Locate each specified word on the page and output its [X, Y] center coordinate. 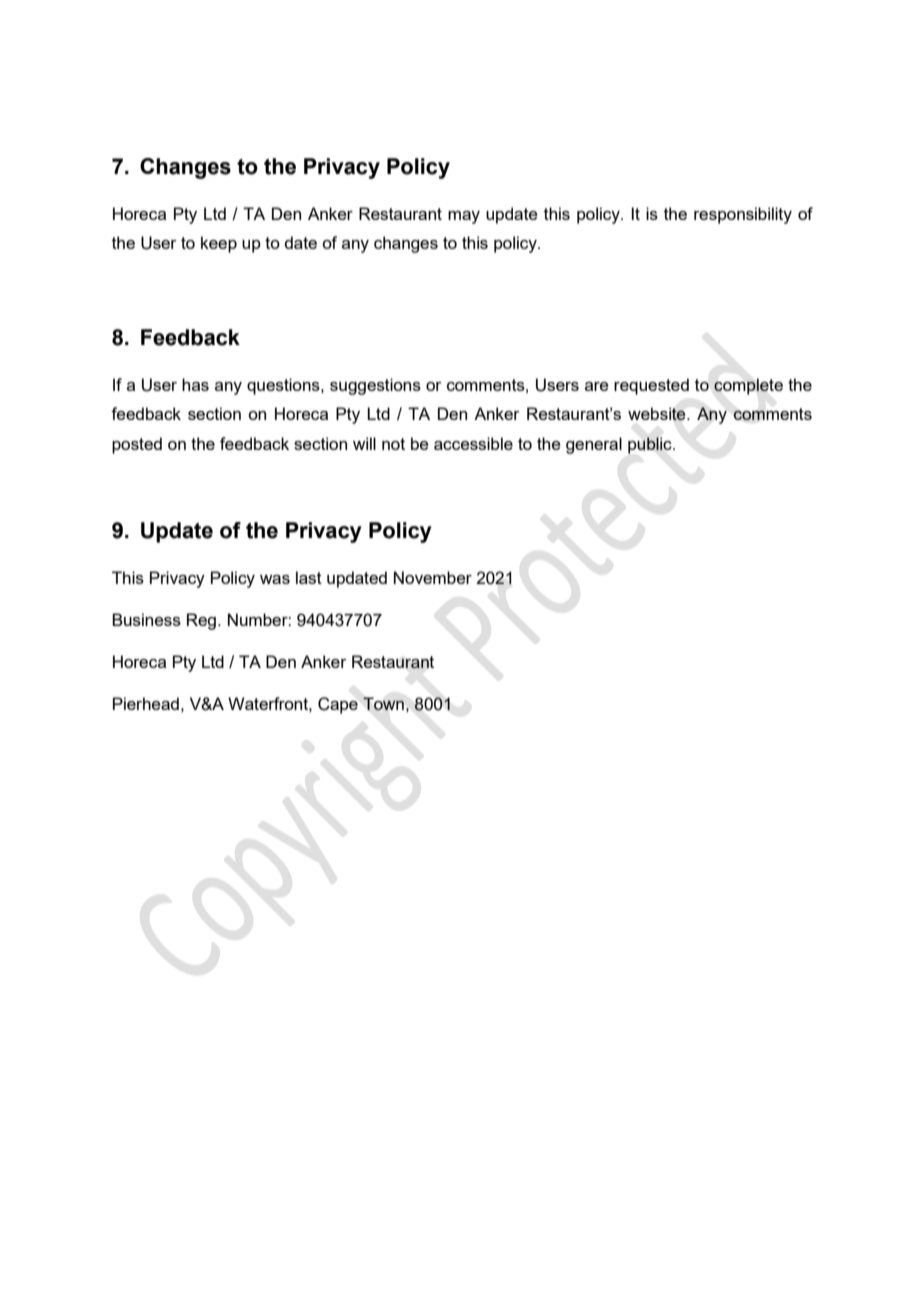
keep [219, 244]
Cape [338, 705]
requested [651, 386]
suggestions [375, 386]
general [594, 445]
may [464, 217]
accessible [473, 443]
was [275, 579]
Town [383, 703]
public [651, 445]
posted [137, 445]
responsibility [743, 215]
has [195, 384]
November [433, 577]
